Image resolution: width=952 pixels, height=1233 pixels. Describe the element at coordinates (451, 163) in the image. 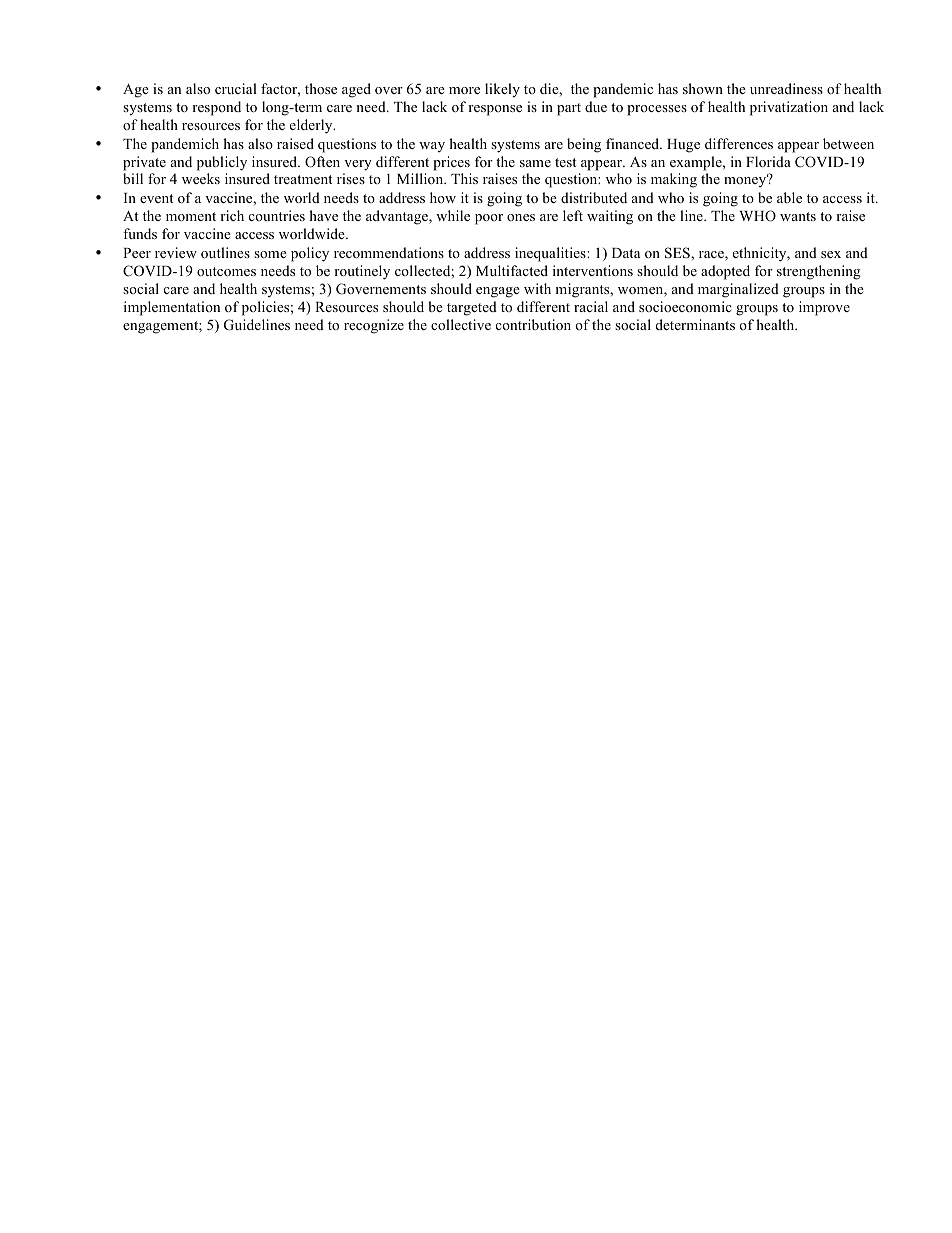

I see `prices` at that location.
